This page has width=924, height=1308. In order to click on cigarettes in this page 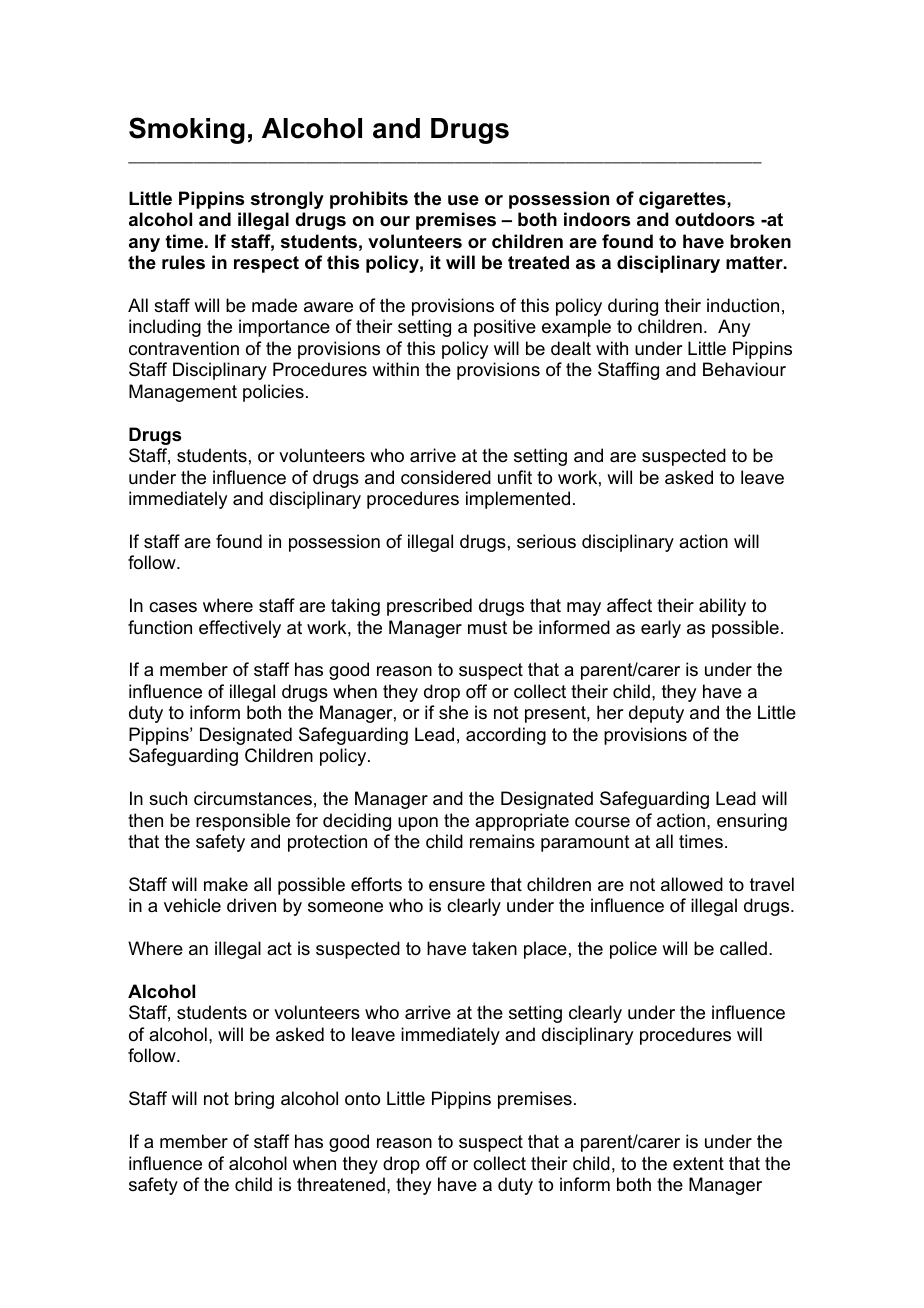, I will do `click(683, 200)`.
